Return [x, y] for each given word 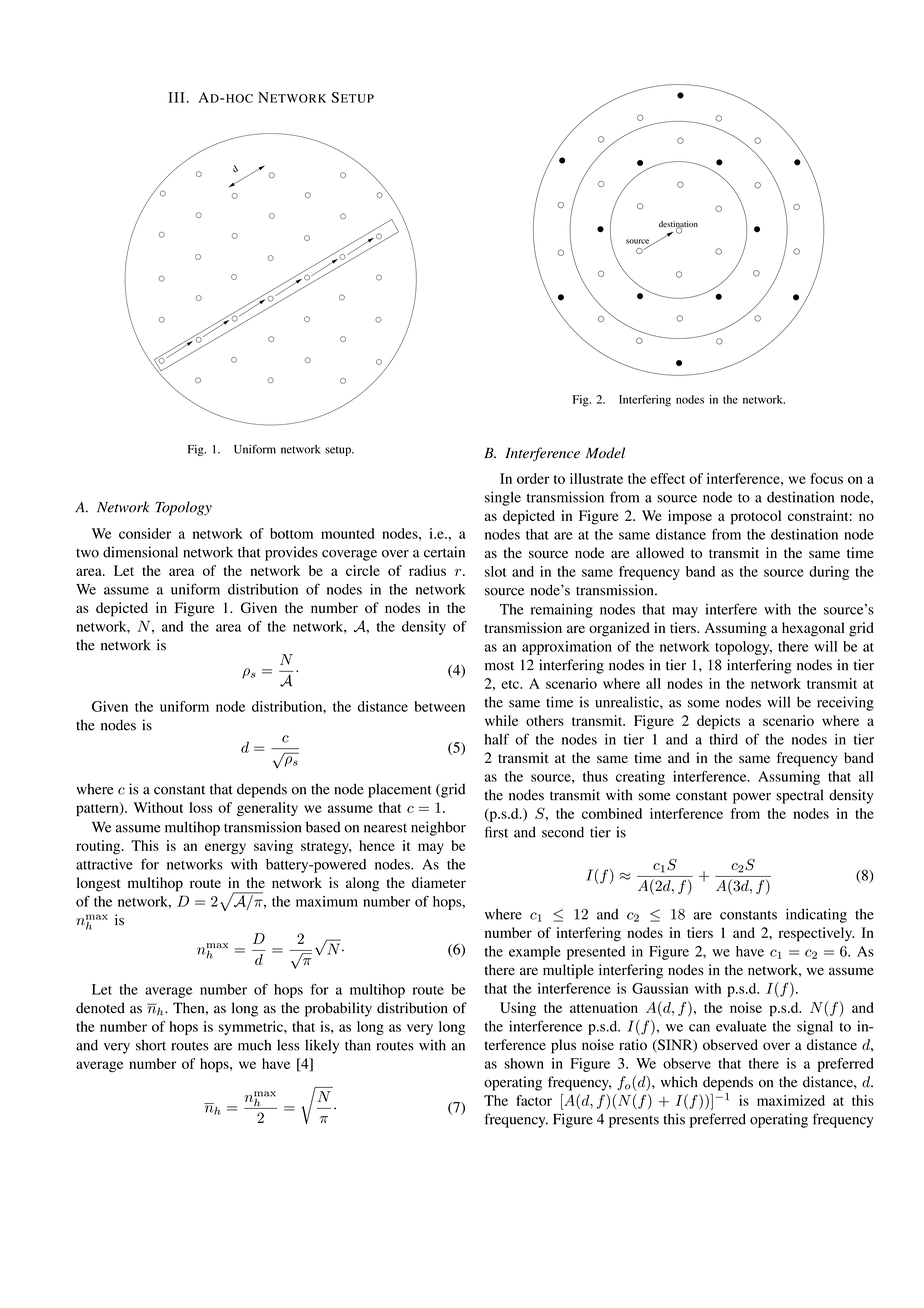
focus [827, 478]
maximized [791, 1100]
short [151, 1045]
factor [534, 1100]
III [176, 97]
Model [605, 453]
